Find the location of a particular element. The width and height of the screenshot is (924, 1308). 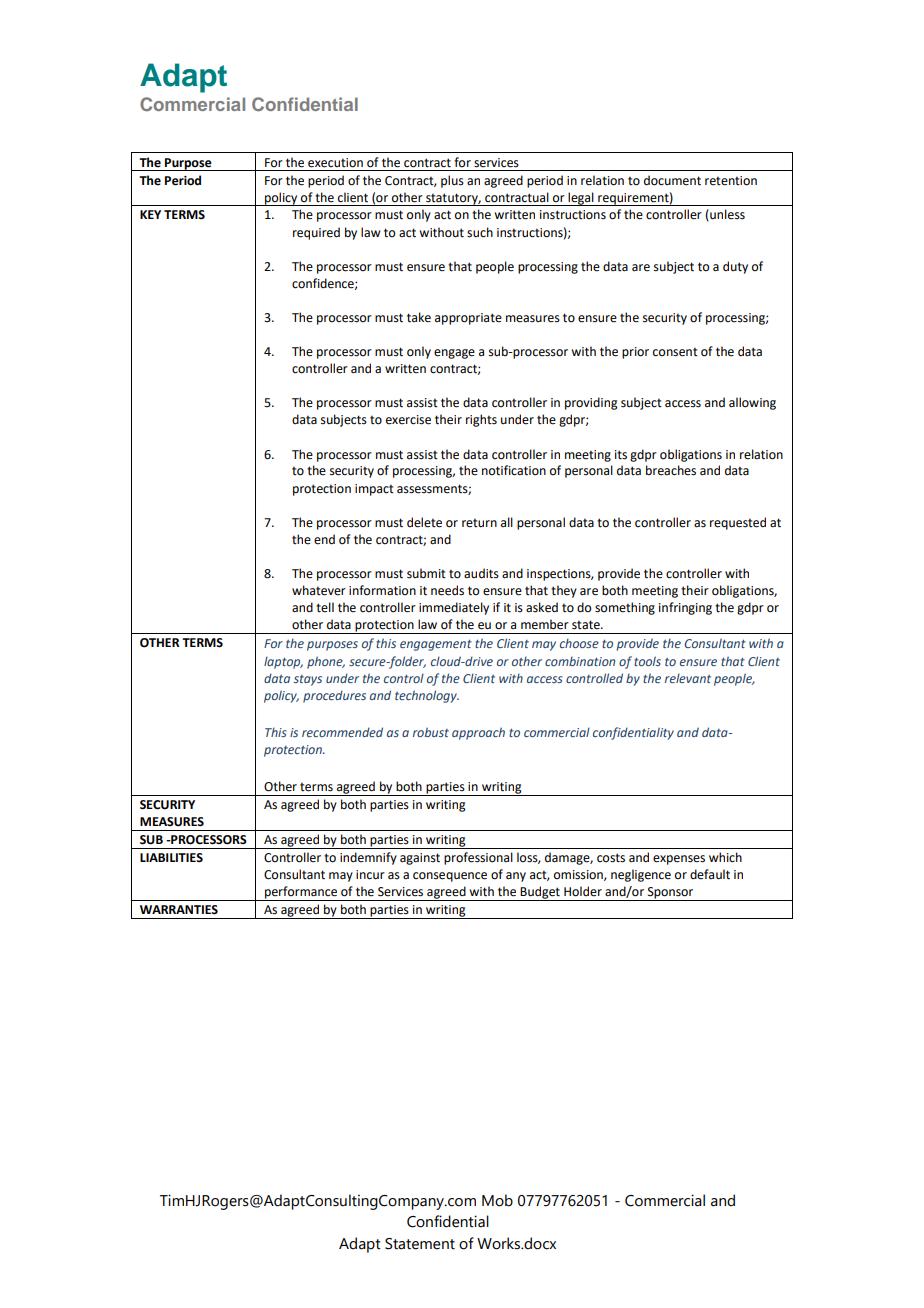

Mob is located at coordinates (497, 1200).
